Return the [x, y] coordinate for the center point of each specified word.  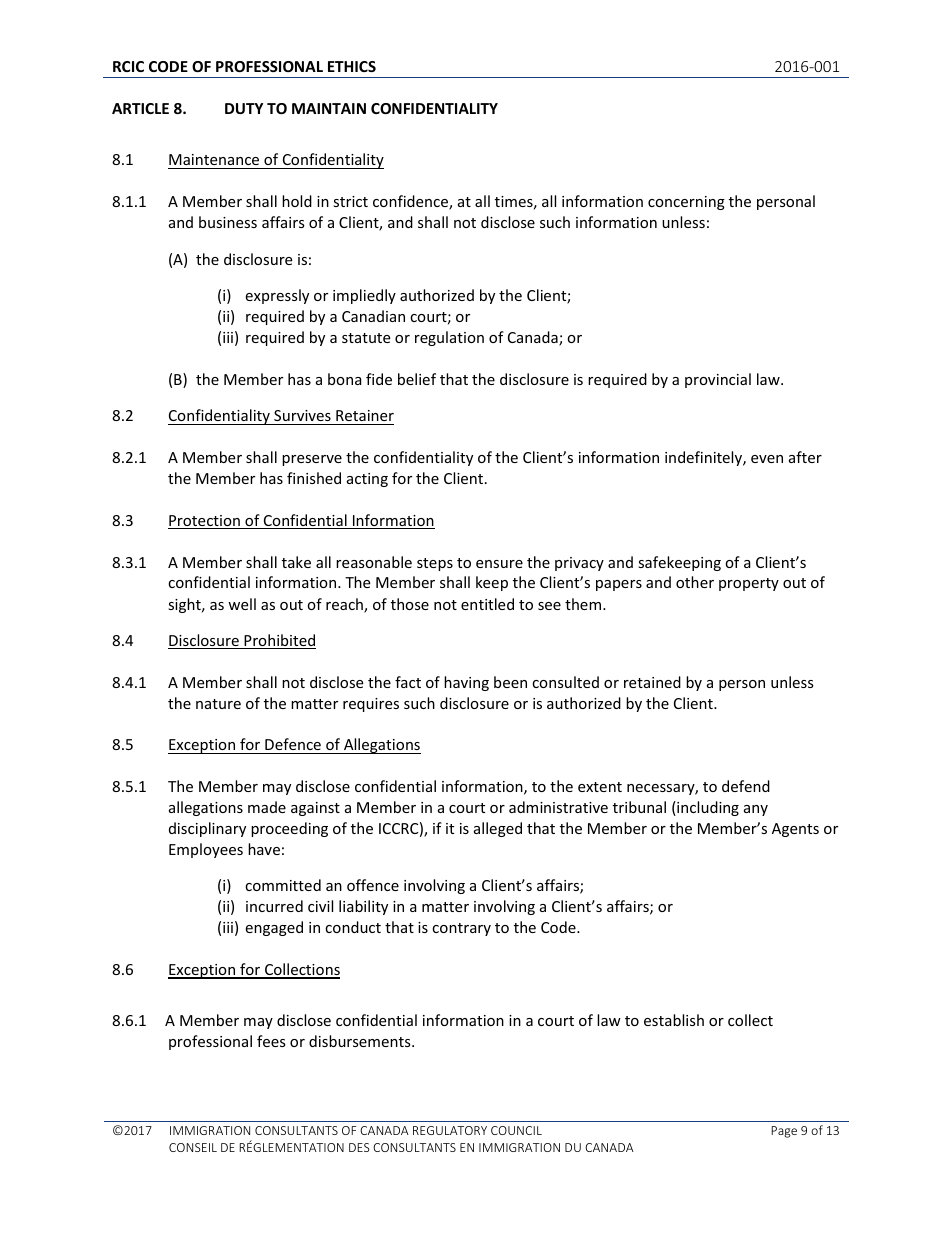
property [749, 584]
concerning [686, 203]
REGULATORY [450, 1130]
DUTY [244, 108]
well [242, 604]
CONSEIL [193, 1147]
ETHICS [352, 66]
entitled [487, 604]
